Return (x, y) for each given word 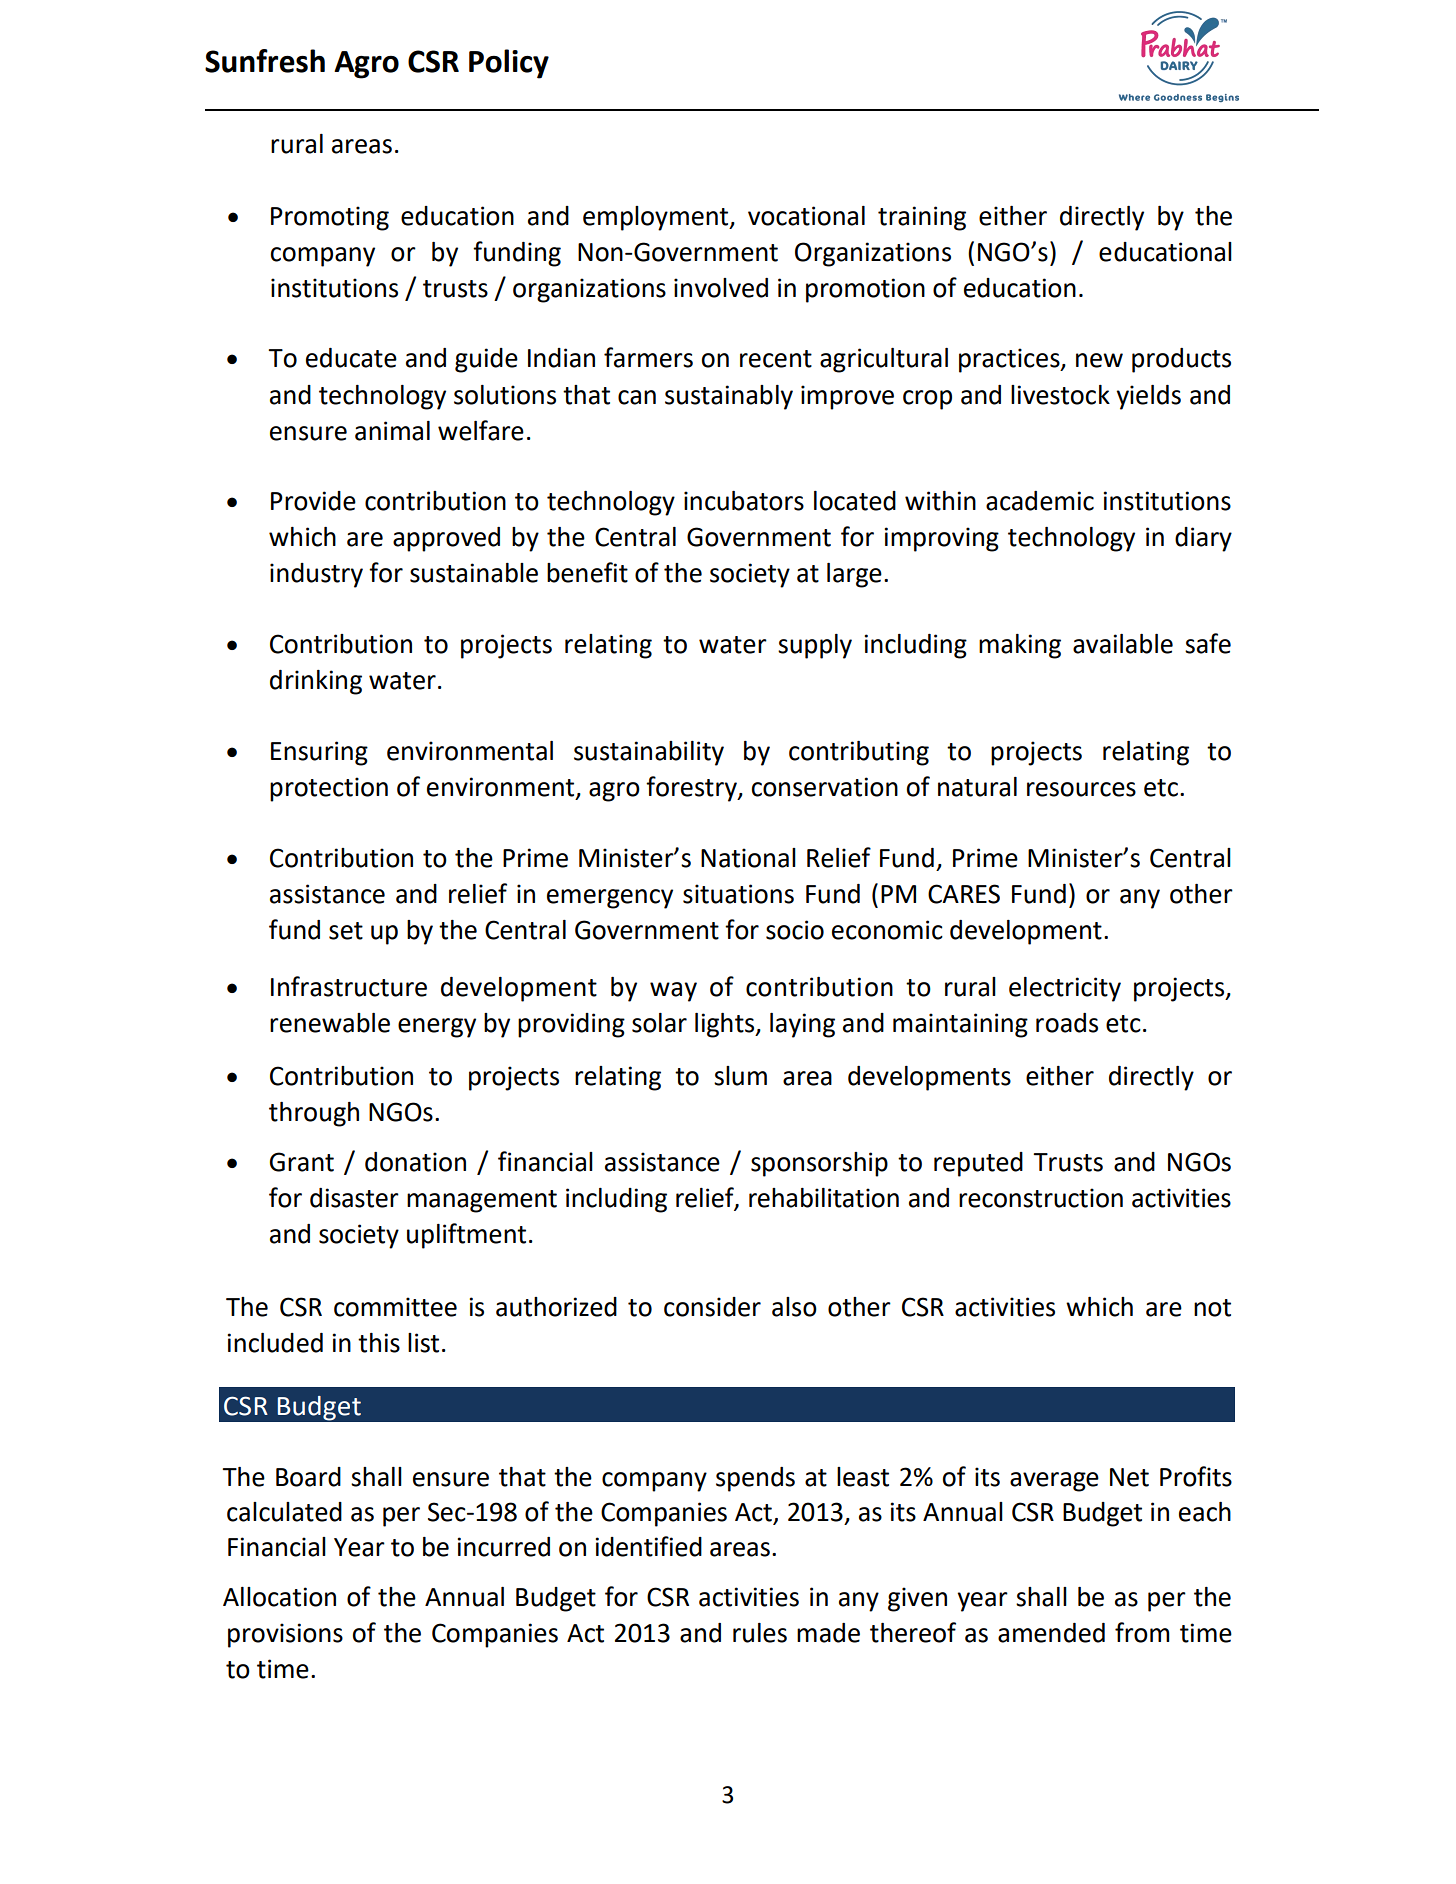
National (748, 858)
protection (329, 789)
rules (760, 1633)
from (1142, 1632)
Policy (509, 64)
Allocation (279, 1597)
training (922, 218)
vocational (806, 216)
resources (1081, 789)
